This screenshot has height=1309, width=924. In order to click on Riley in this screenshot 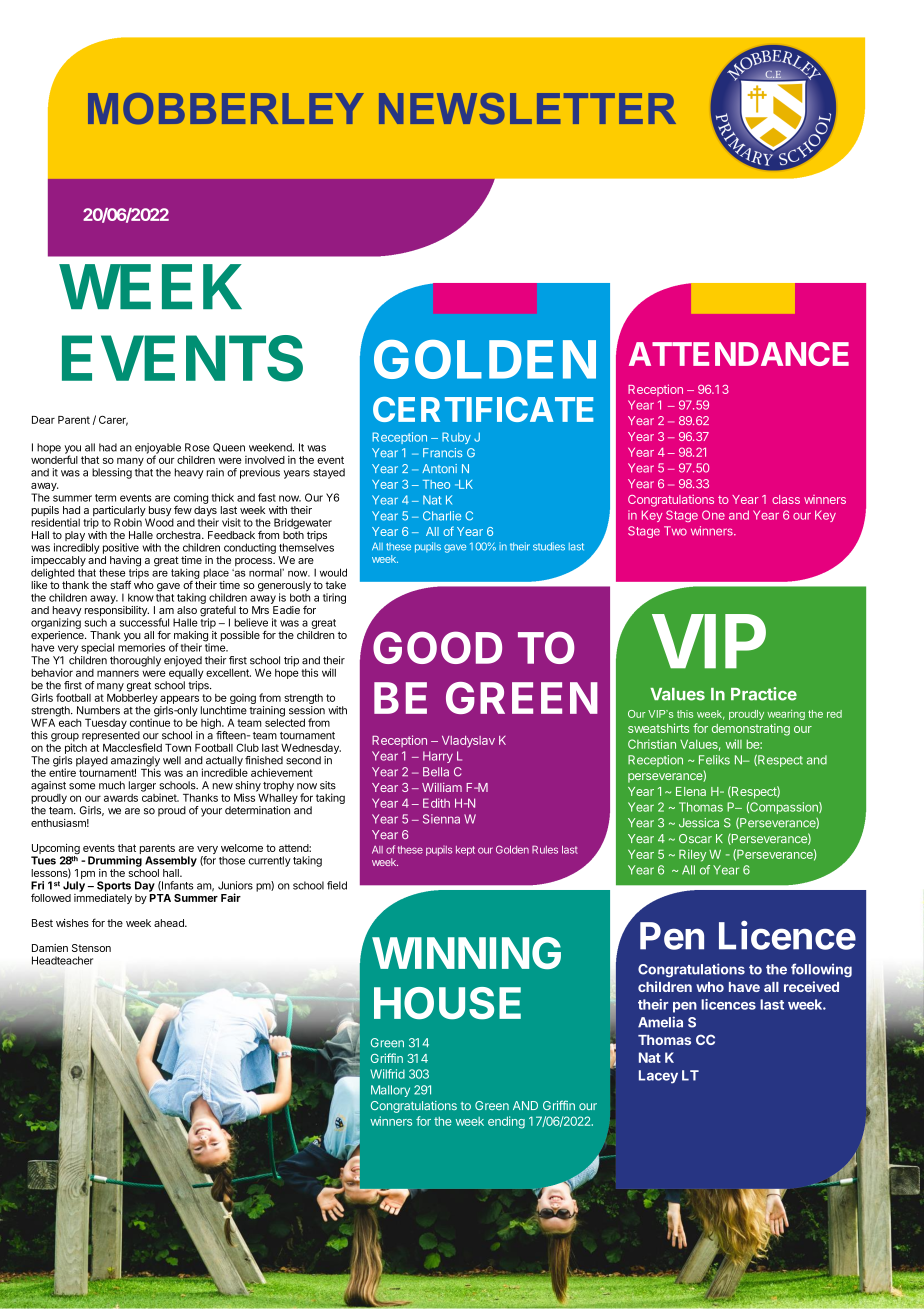, I will do `click(692, 855)`.
